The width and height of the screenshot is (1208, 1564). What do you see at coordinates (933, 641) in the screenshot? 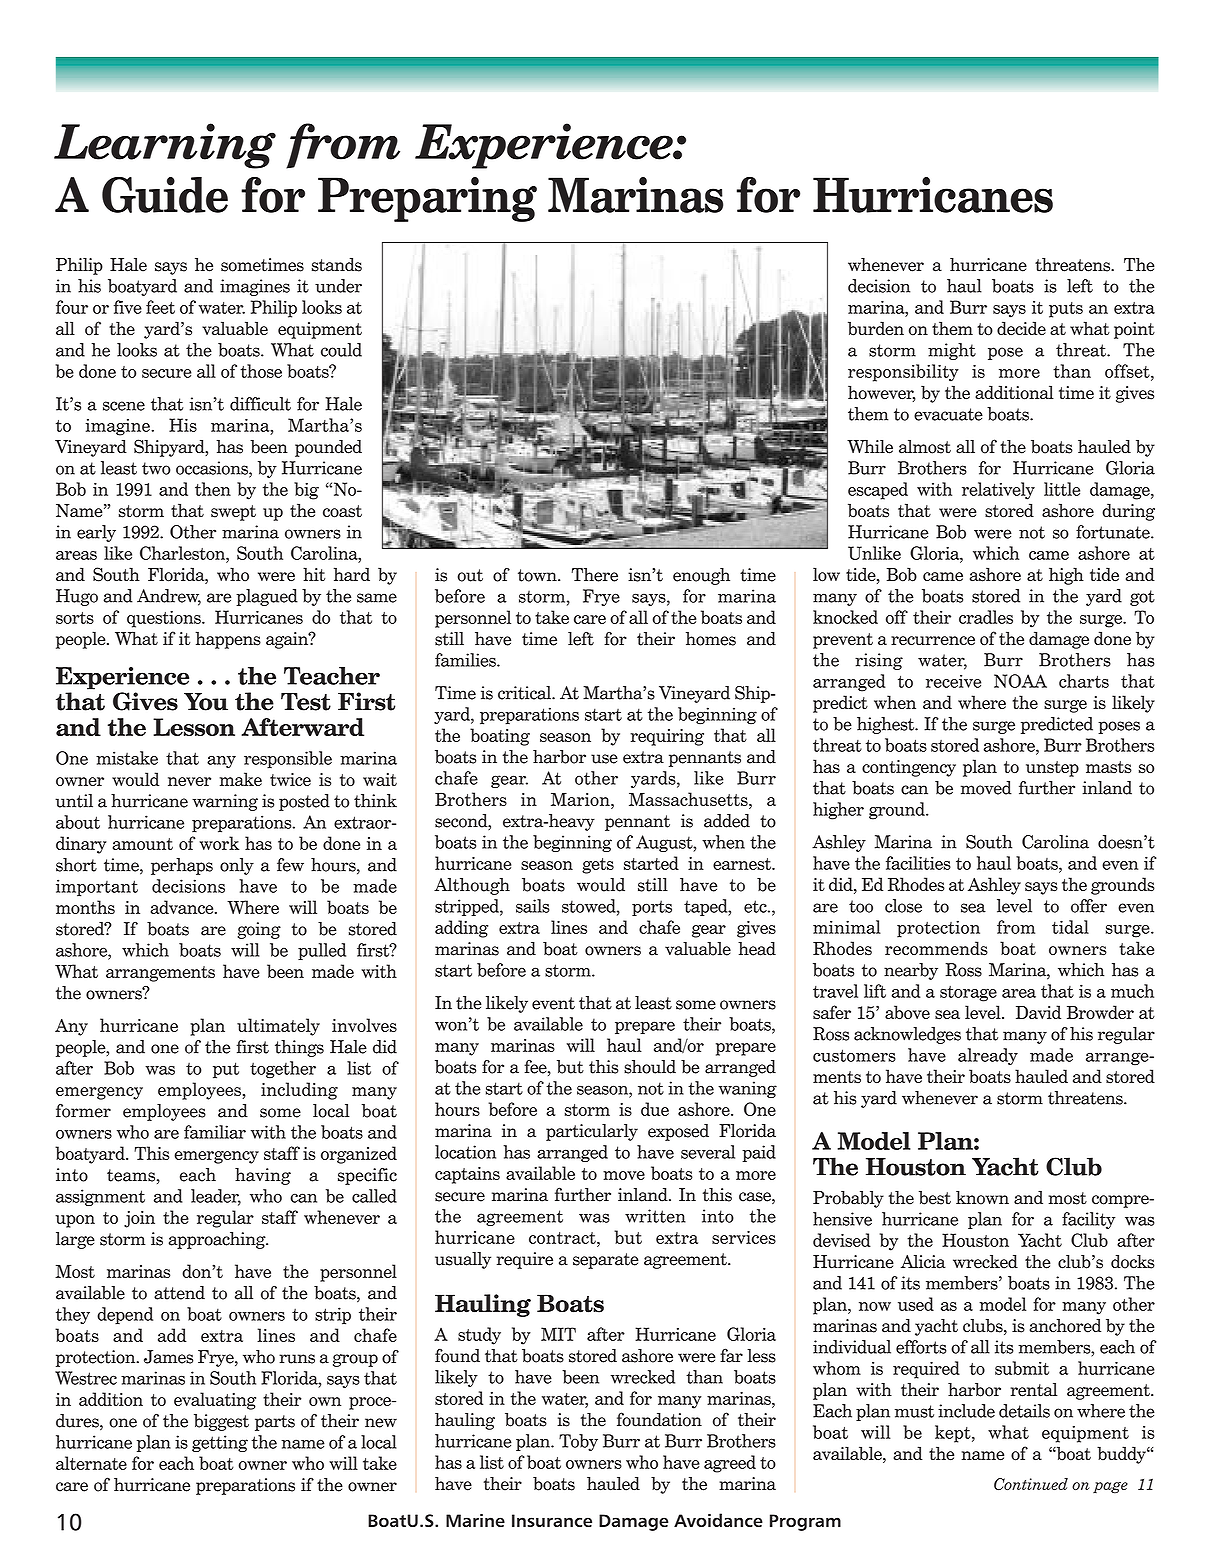
I see `recurrence` at bounding box center [933, 641].
